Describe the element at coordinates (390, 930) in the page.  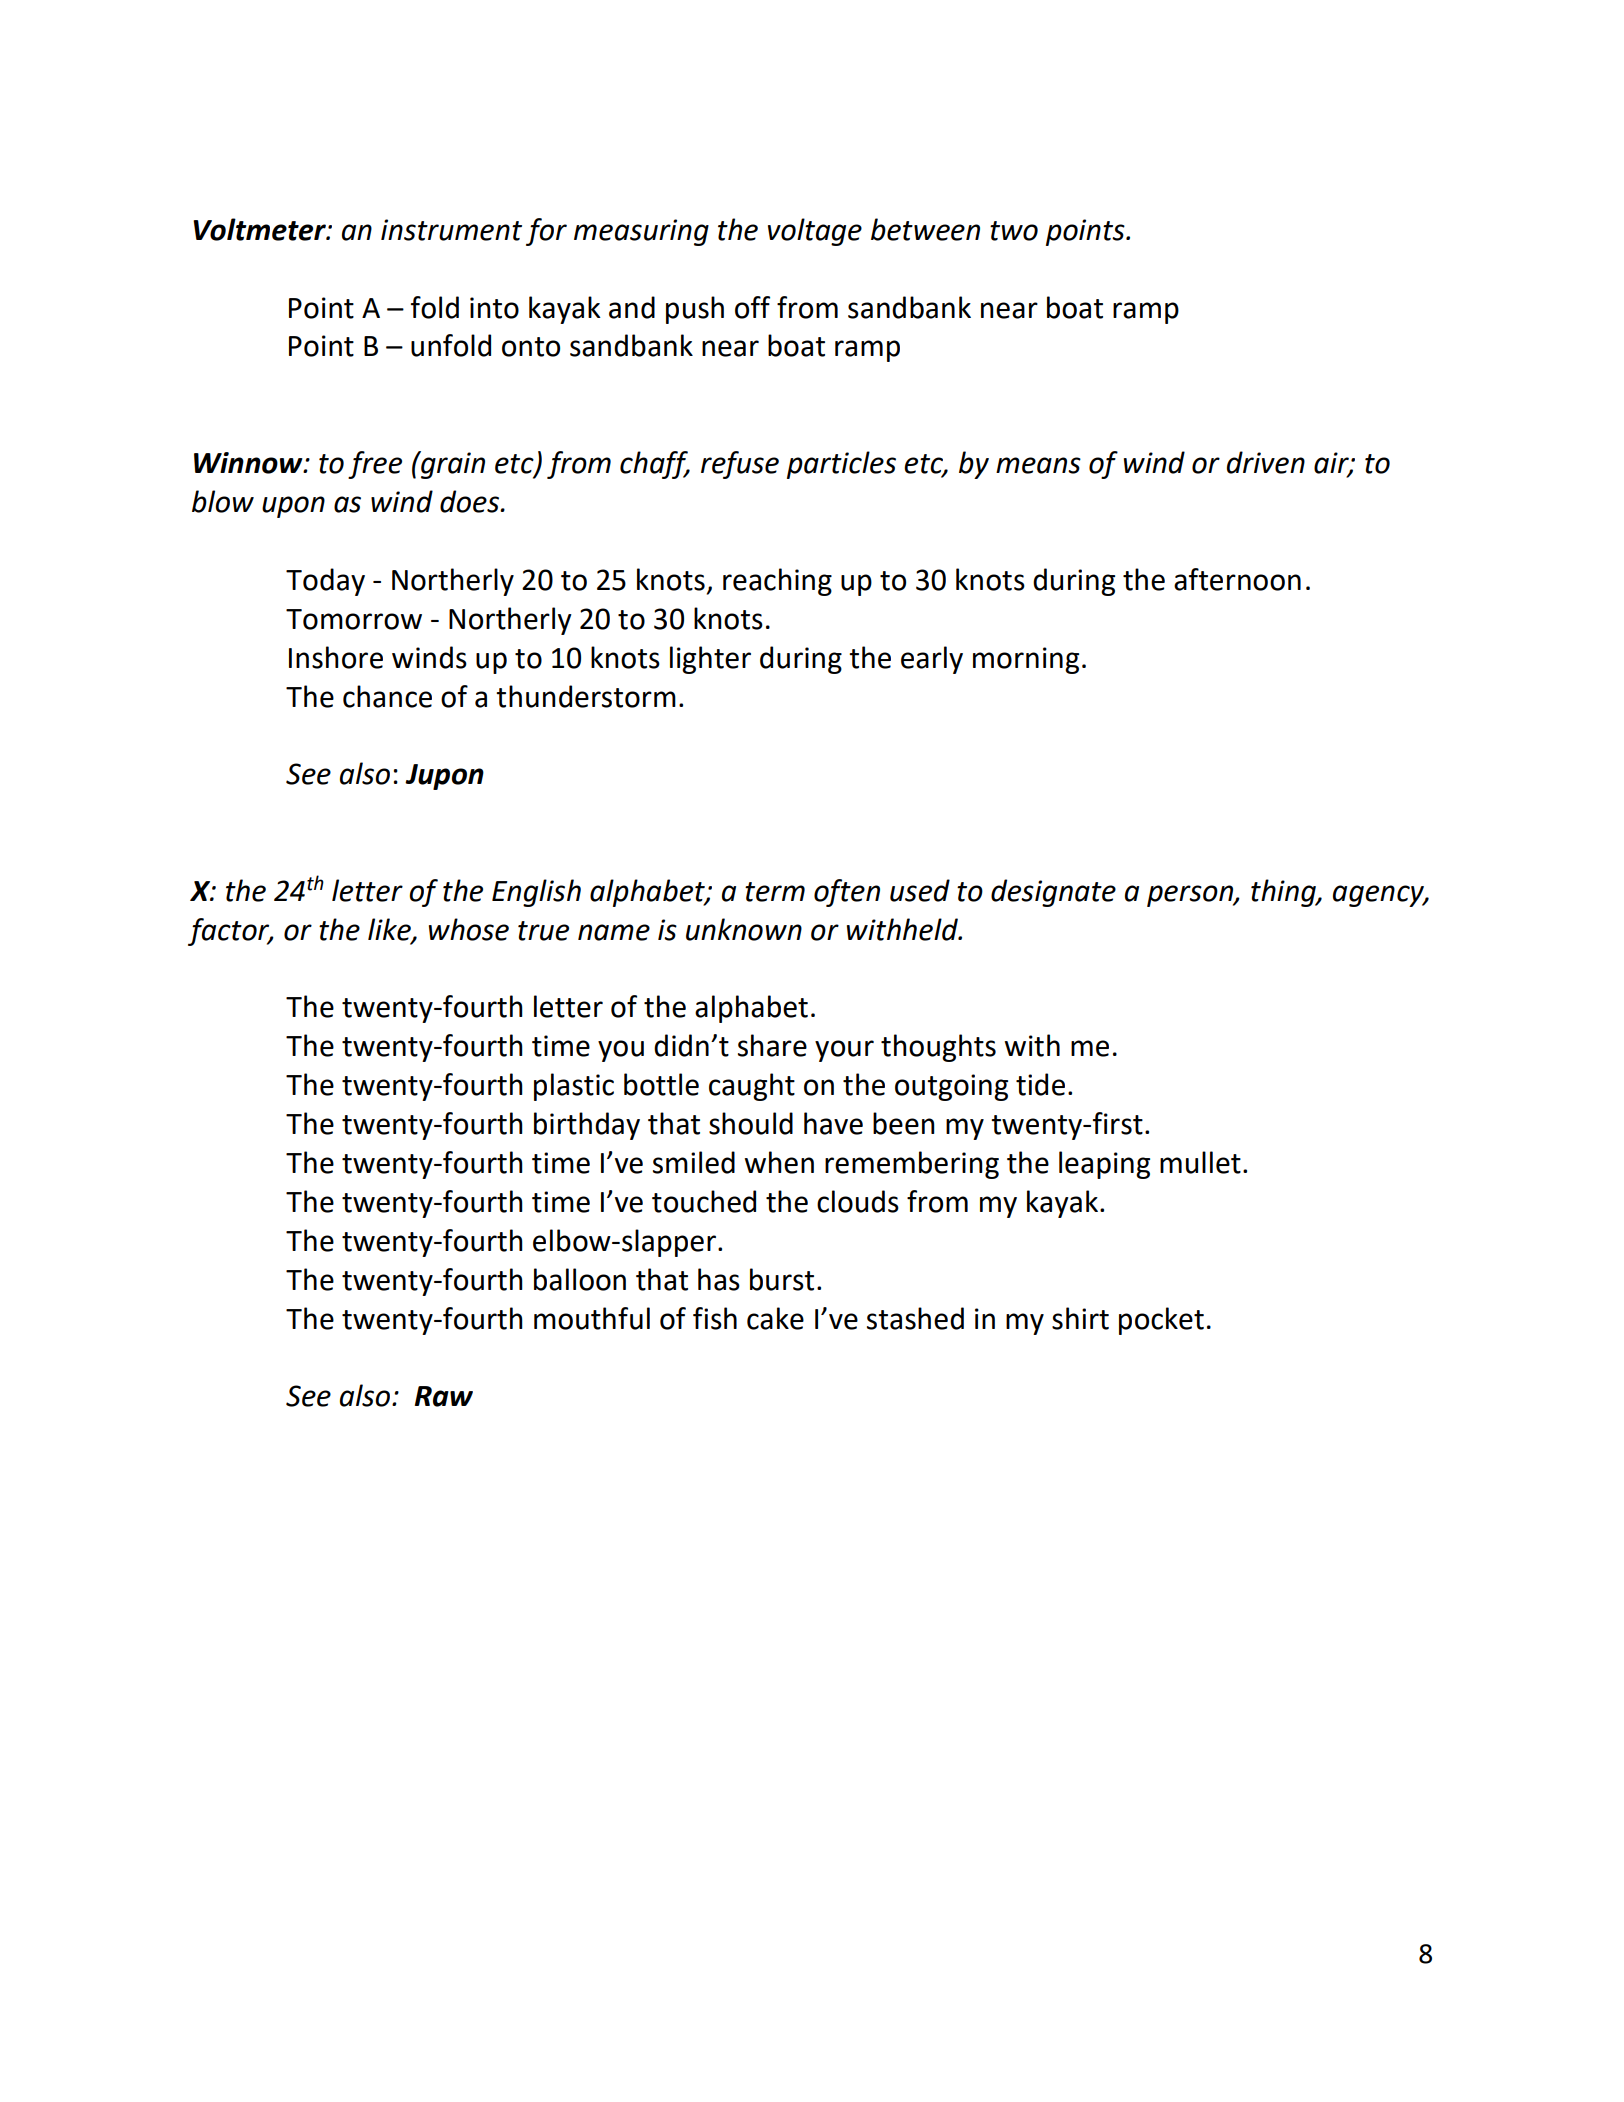
I see `like` at that location.
